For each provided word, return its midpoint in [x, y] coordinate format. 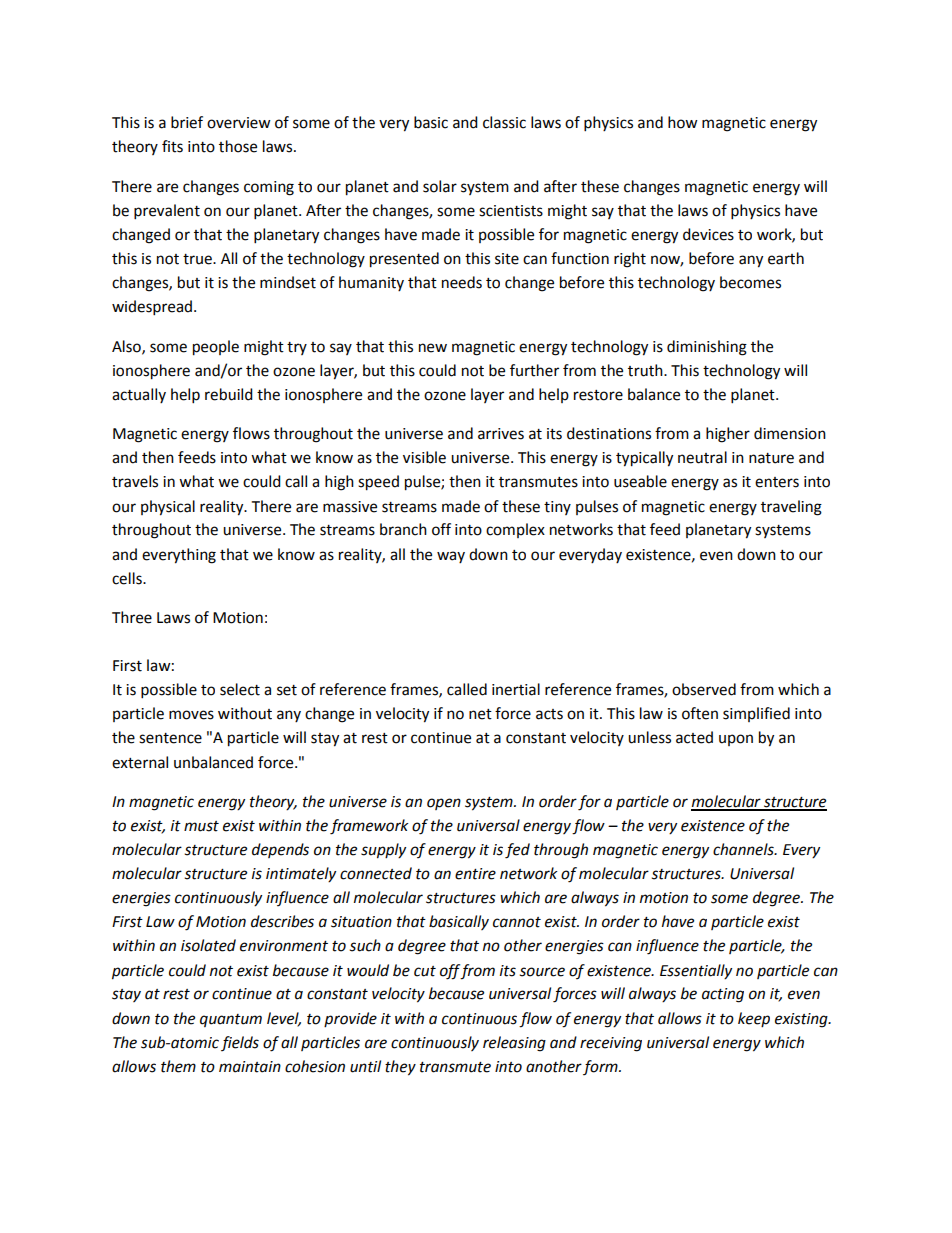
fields [240, 1043]
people [216, 348]
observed [704, 689]
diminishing [707, 348]
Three [132, 617]
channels [744, 849]
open [444, 804]
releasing [514, 1044]
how [683, 122]
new [433, 348]
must [201, 826]
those [238, 146]
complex [515, 530]
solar [440, 186]
